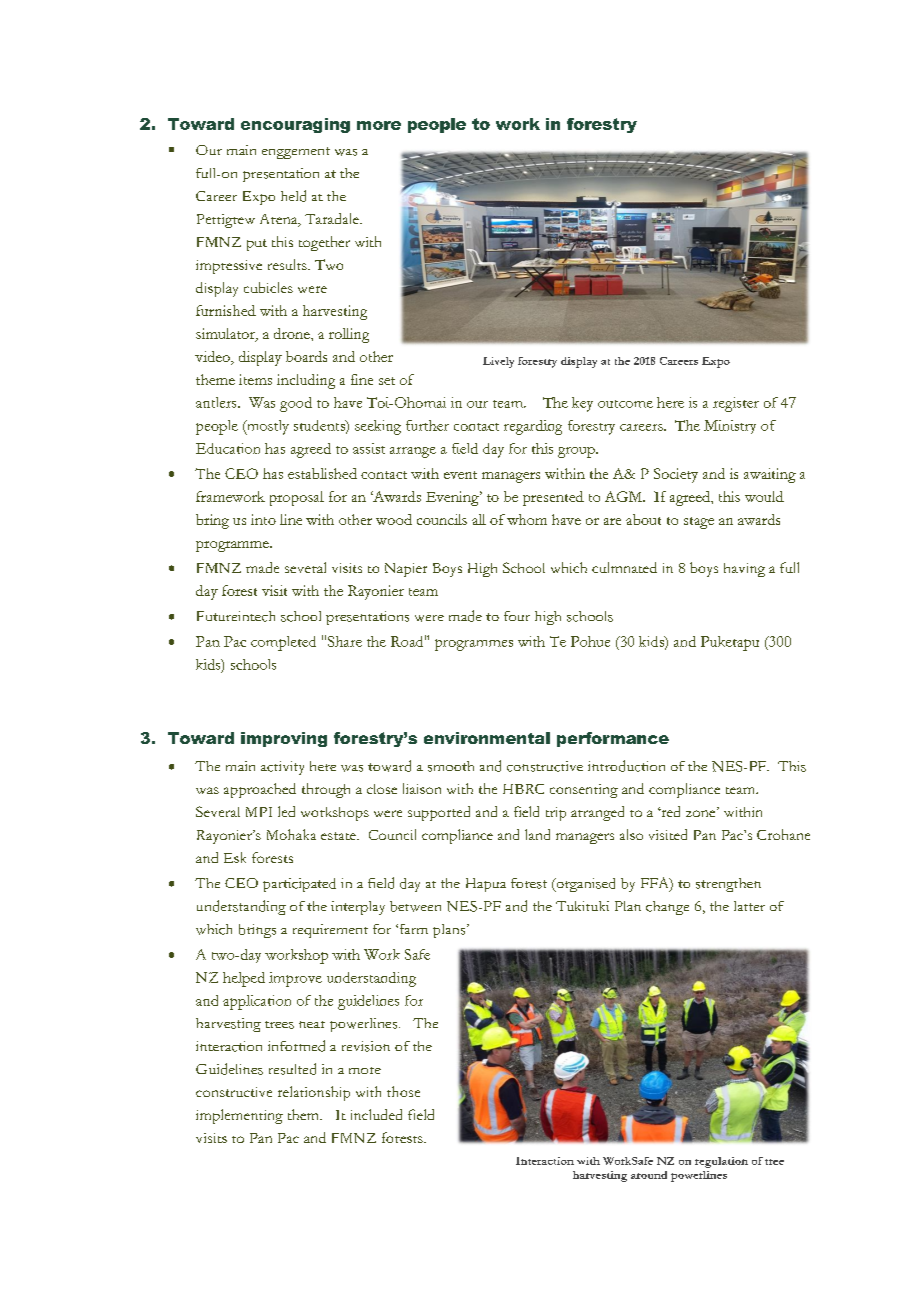 This screenshot has width=924, height=1308. Describe the element at coordinates (728, 885) in the screenshot. I see `strengthen` at that location.
